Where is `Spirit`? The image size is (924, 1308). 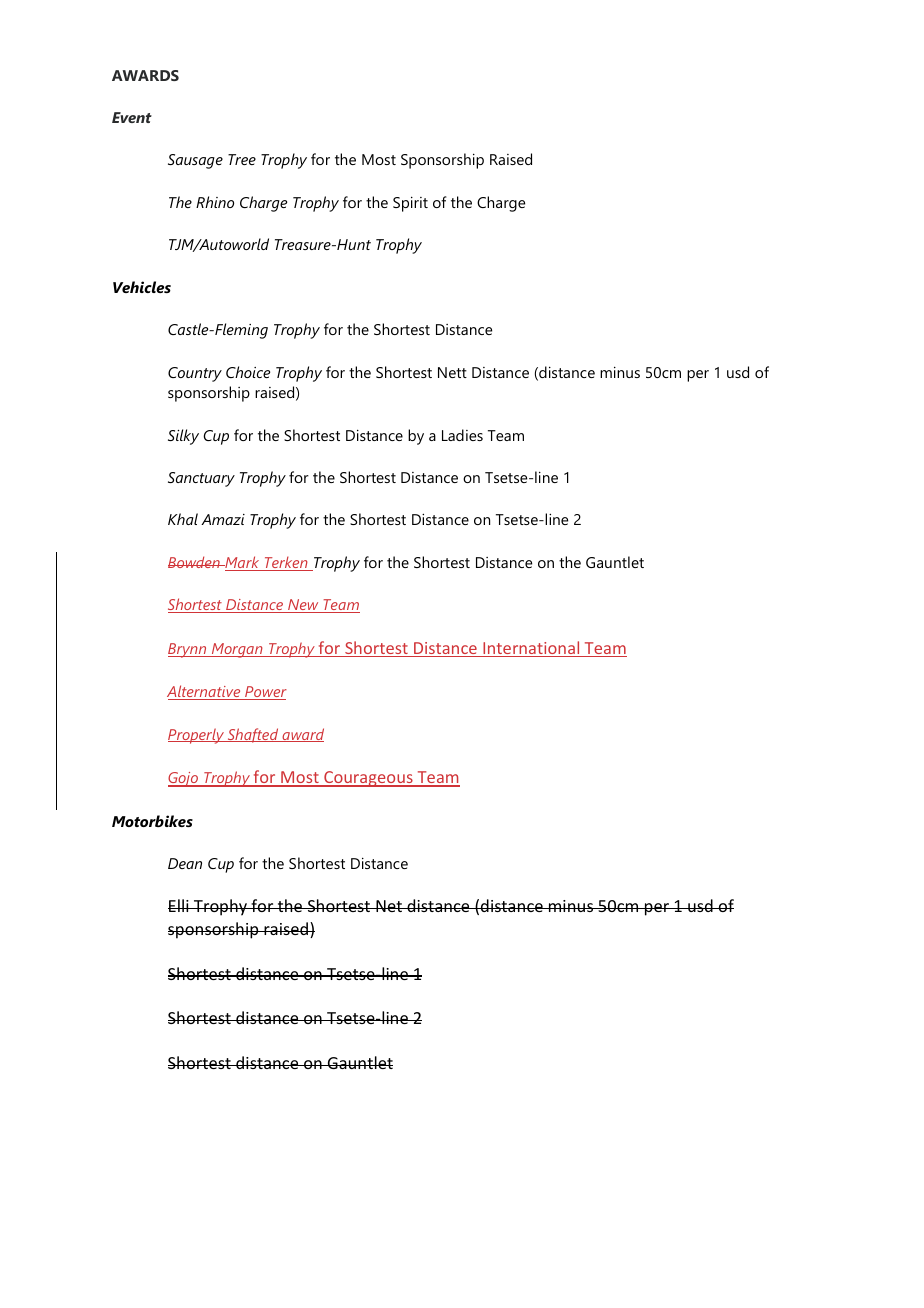
Spirit is located at coordinates (410, 204).
